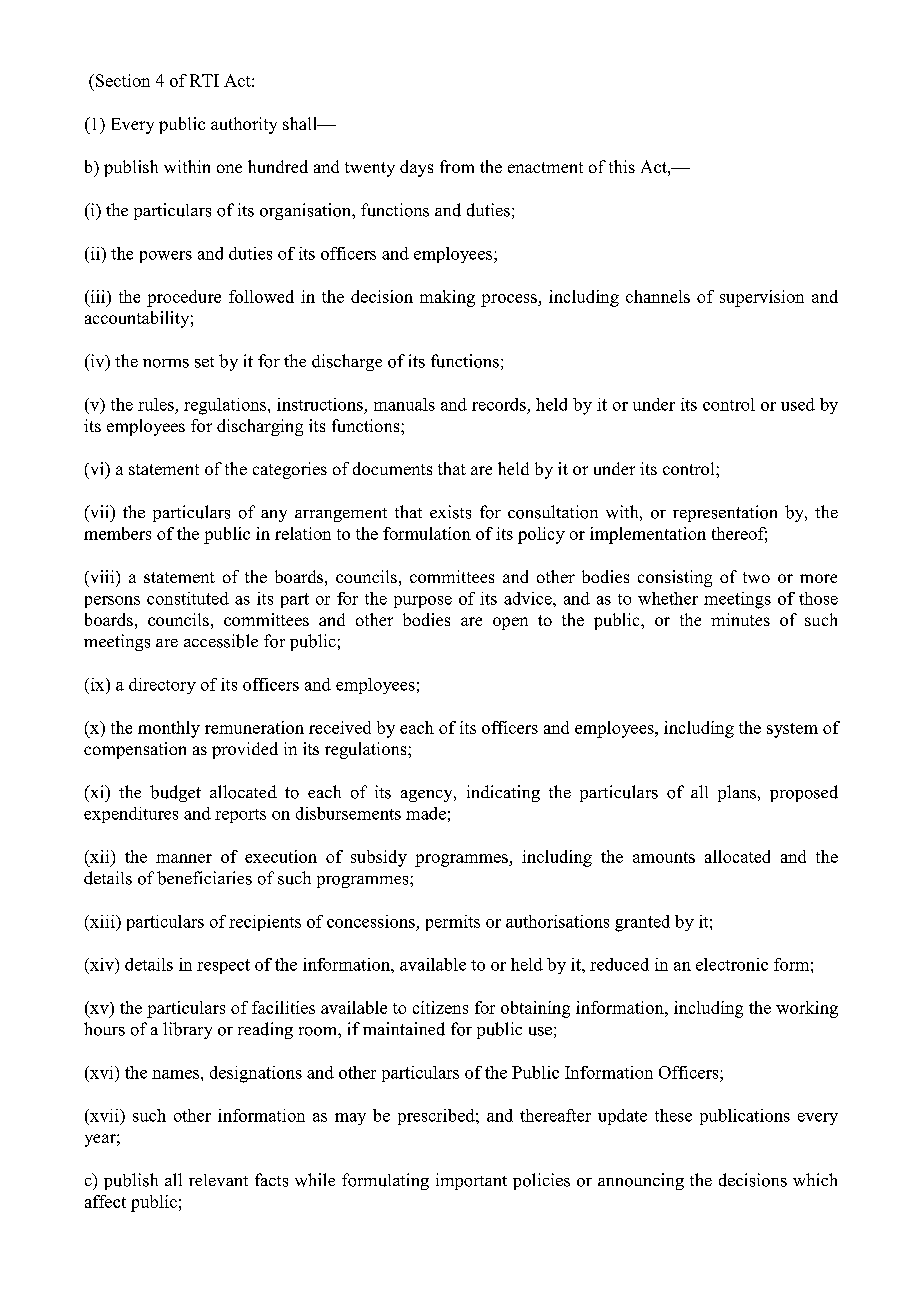 The height and width of the screenshot is (1308, 924). I want to click on from, so click(457, 166).
